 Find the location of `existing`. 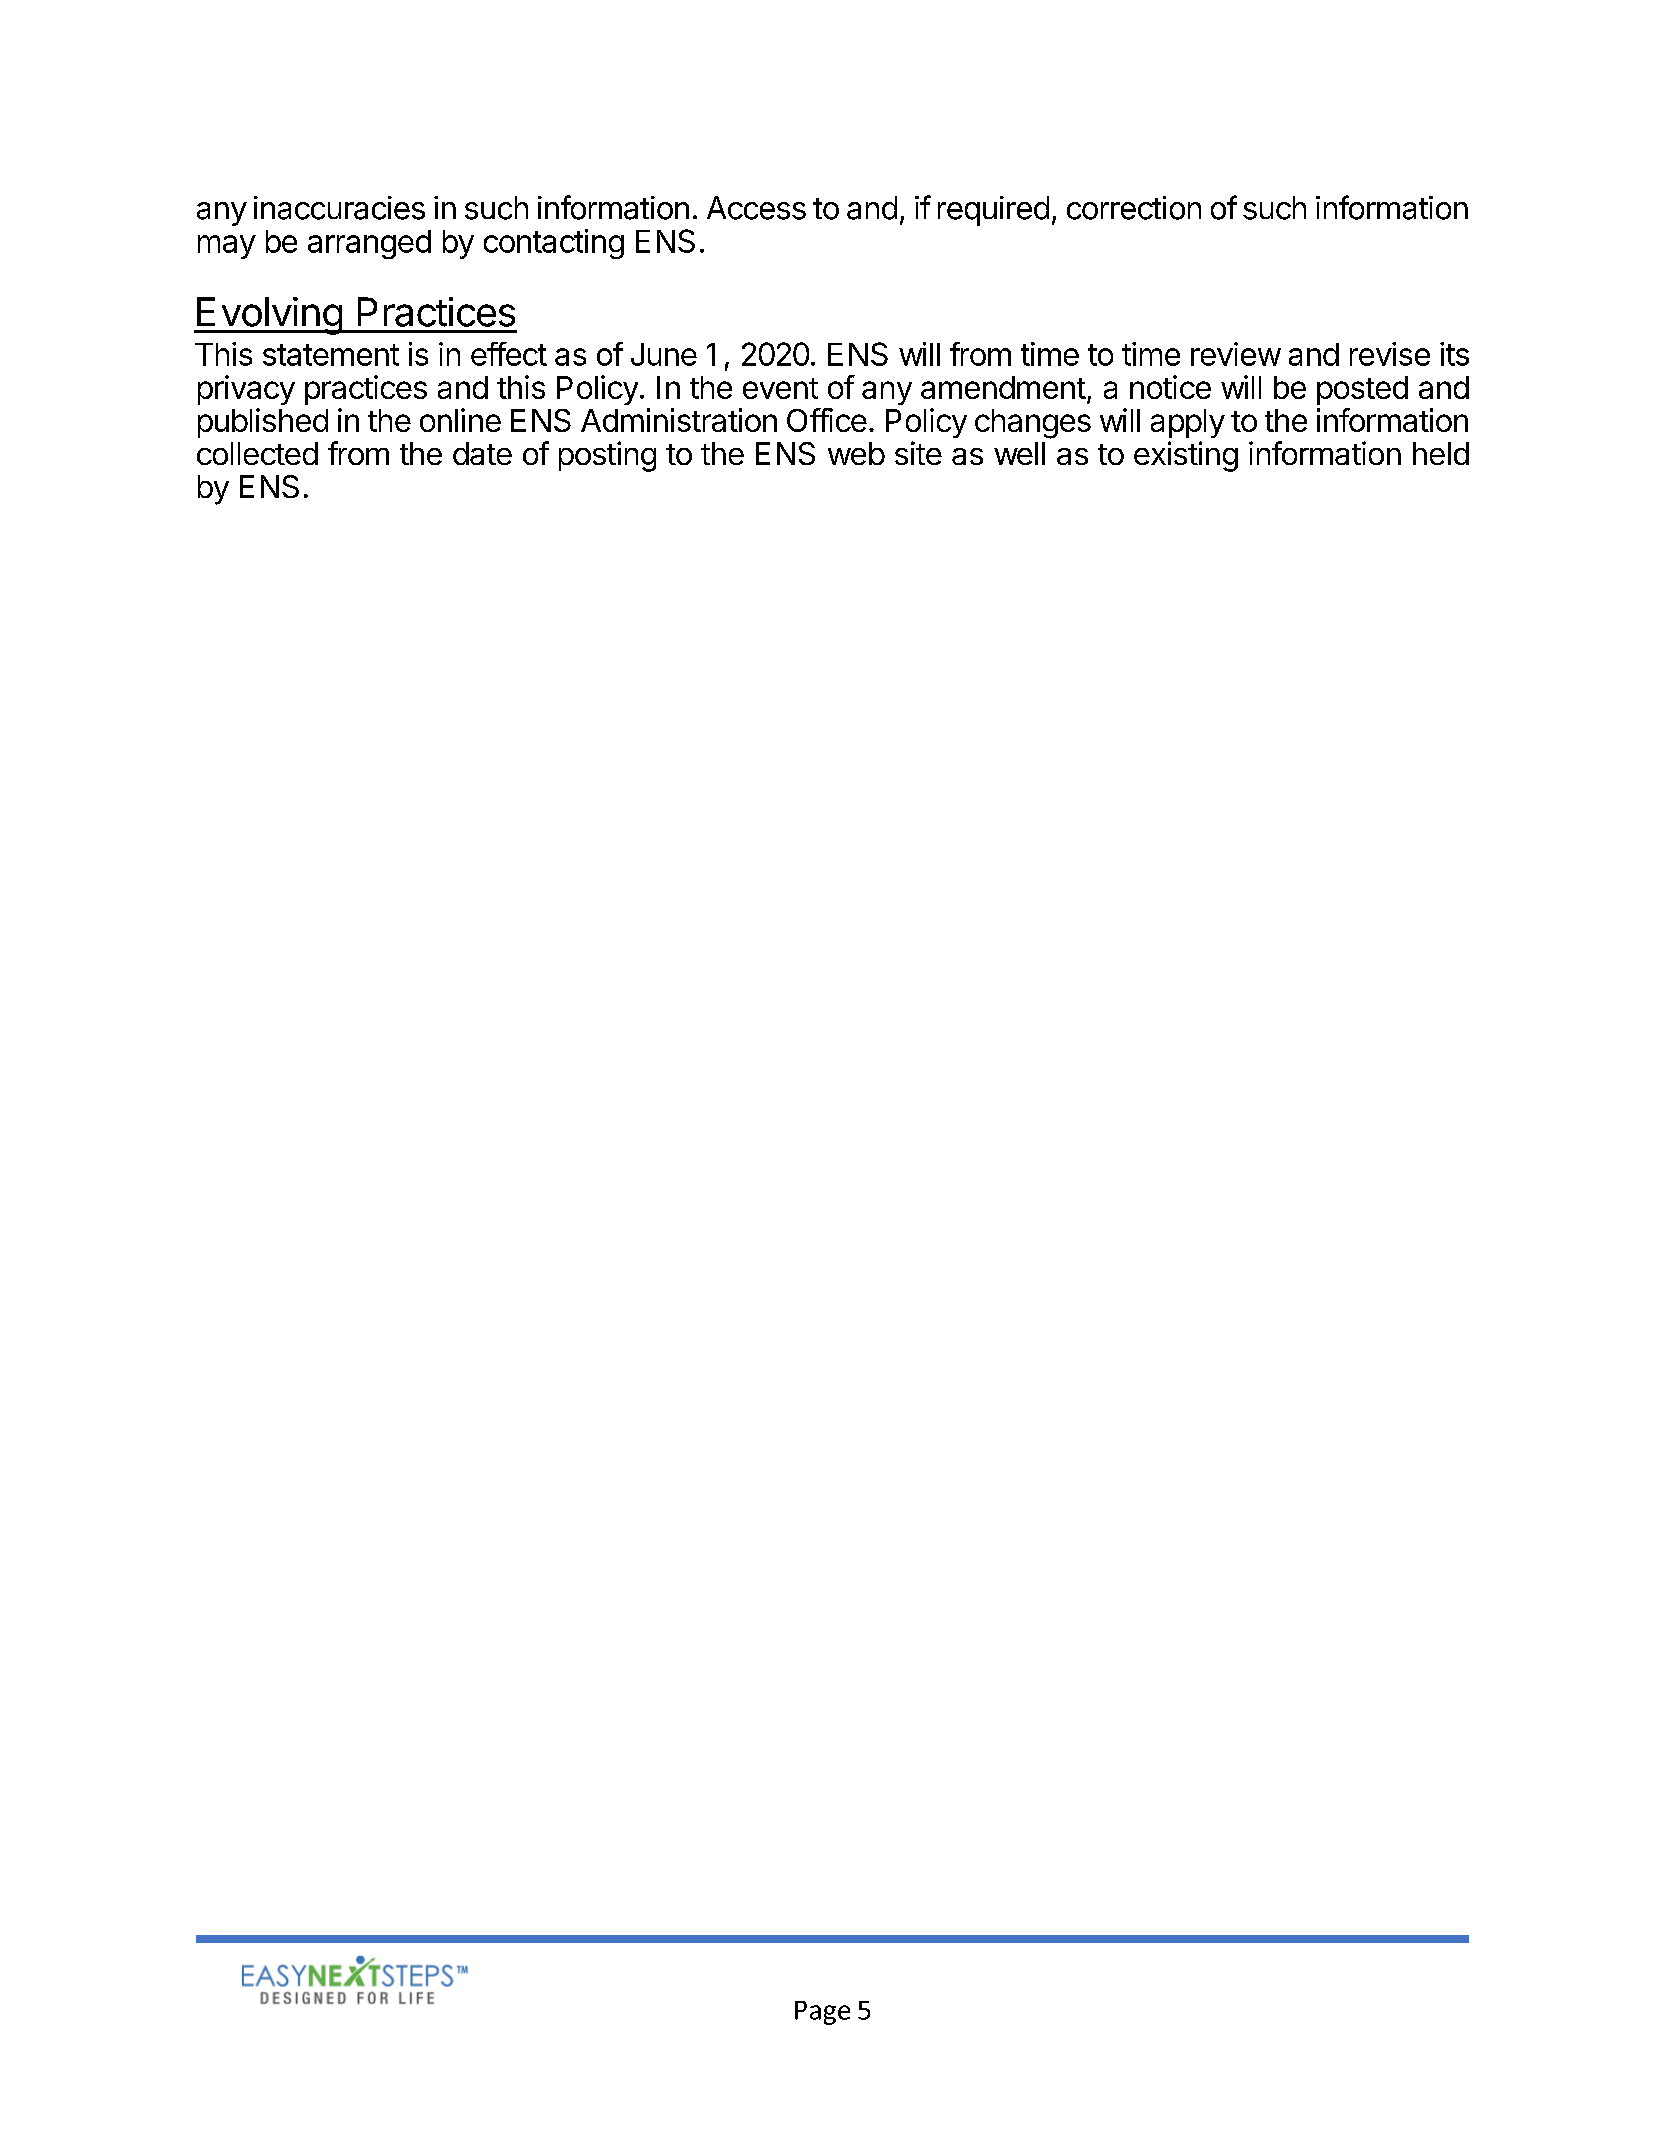

existing is located at coordinates (1186, 456).
